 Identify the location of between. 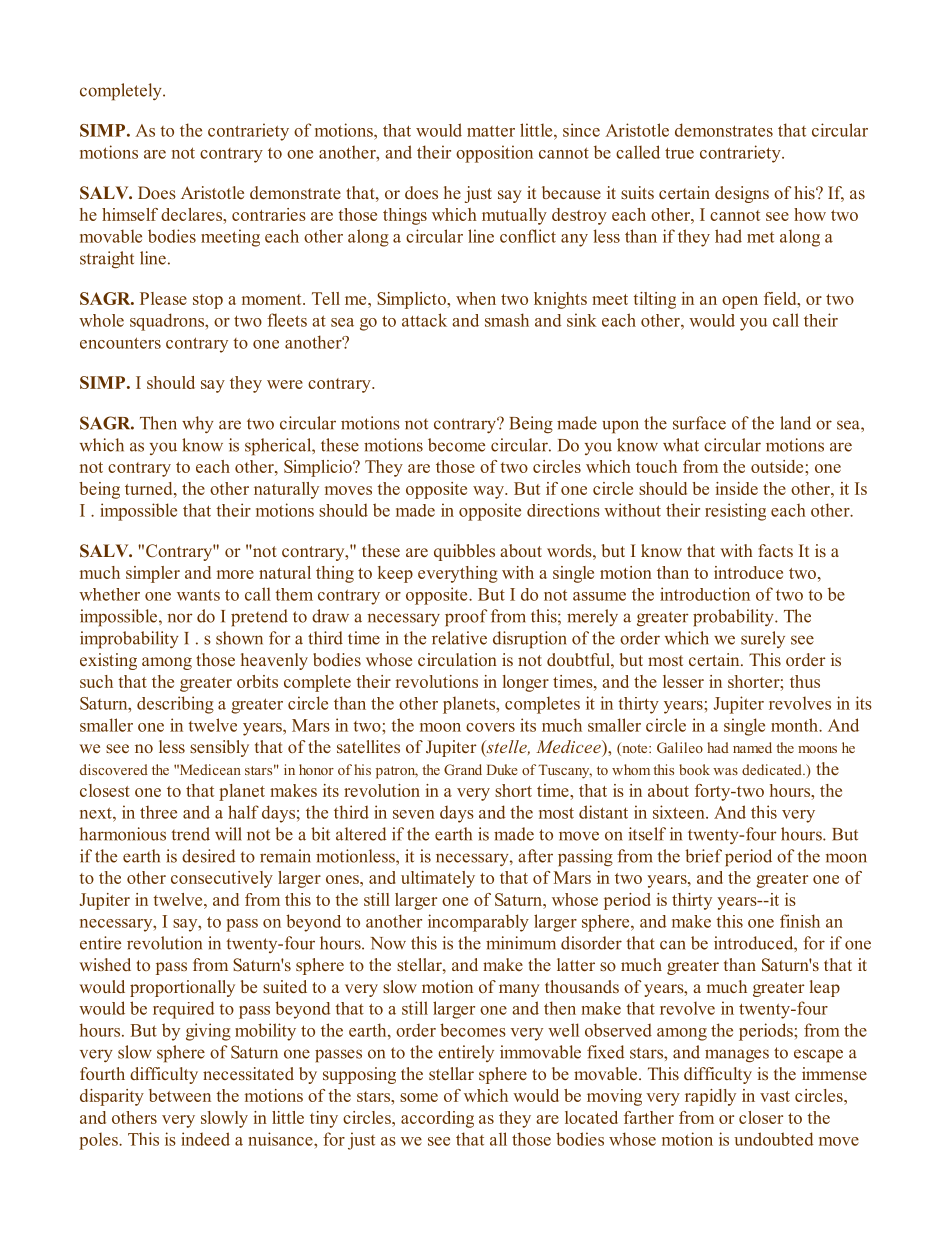
(180, 1095).
